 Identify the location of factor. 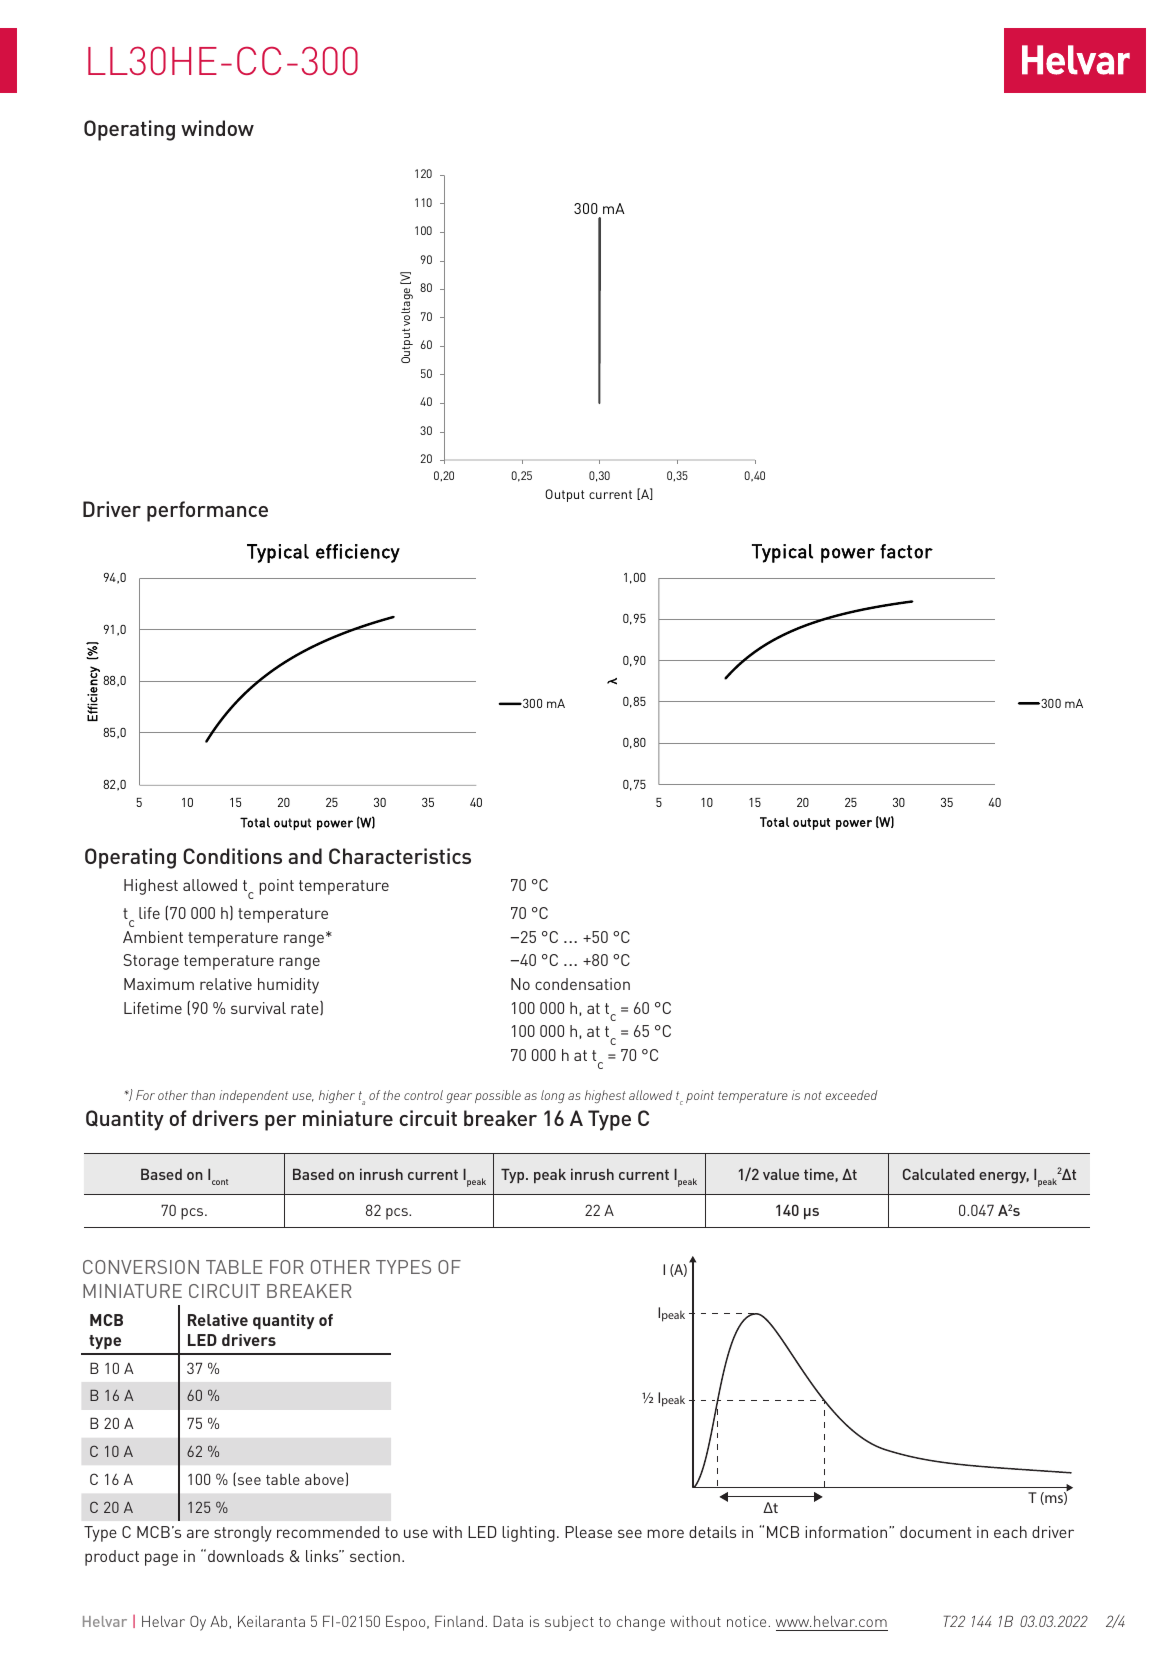
(906, 551).
